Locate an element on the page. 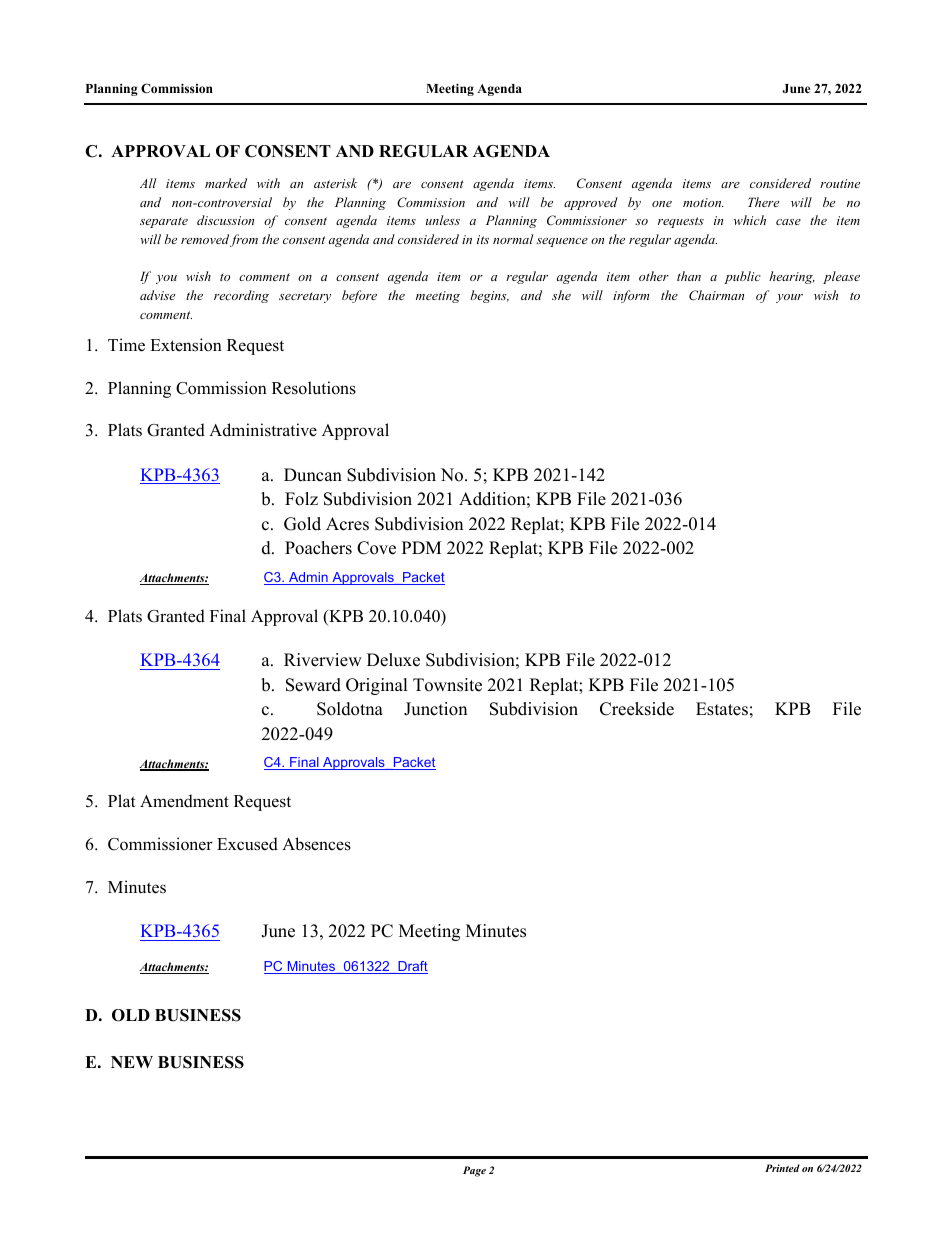 This image has height=1233, width=952. Absences is located at coordinates (316, 844).
